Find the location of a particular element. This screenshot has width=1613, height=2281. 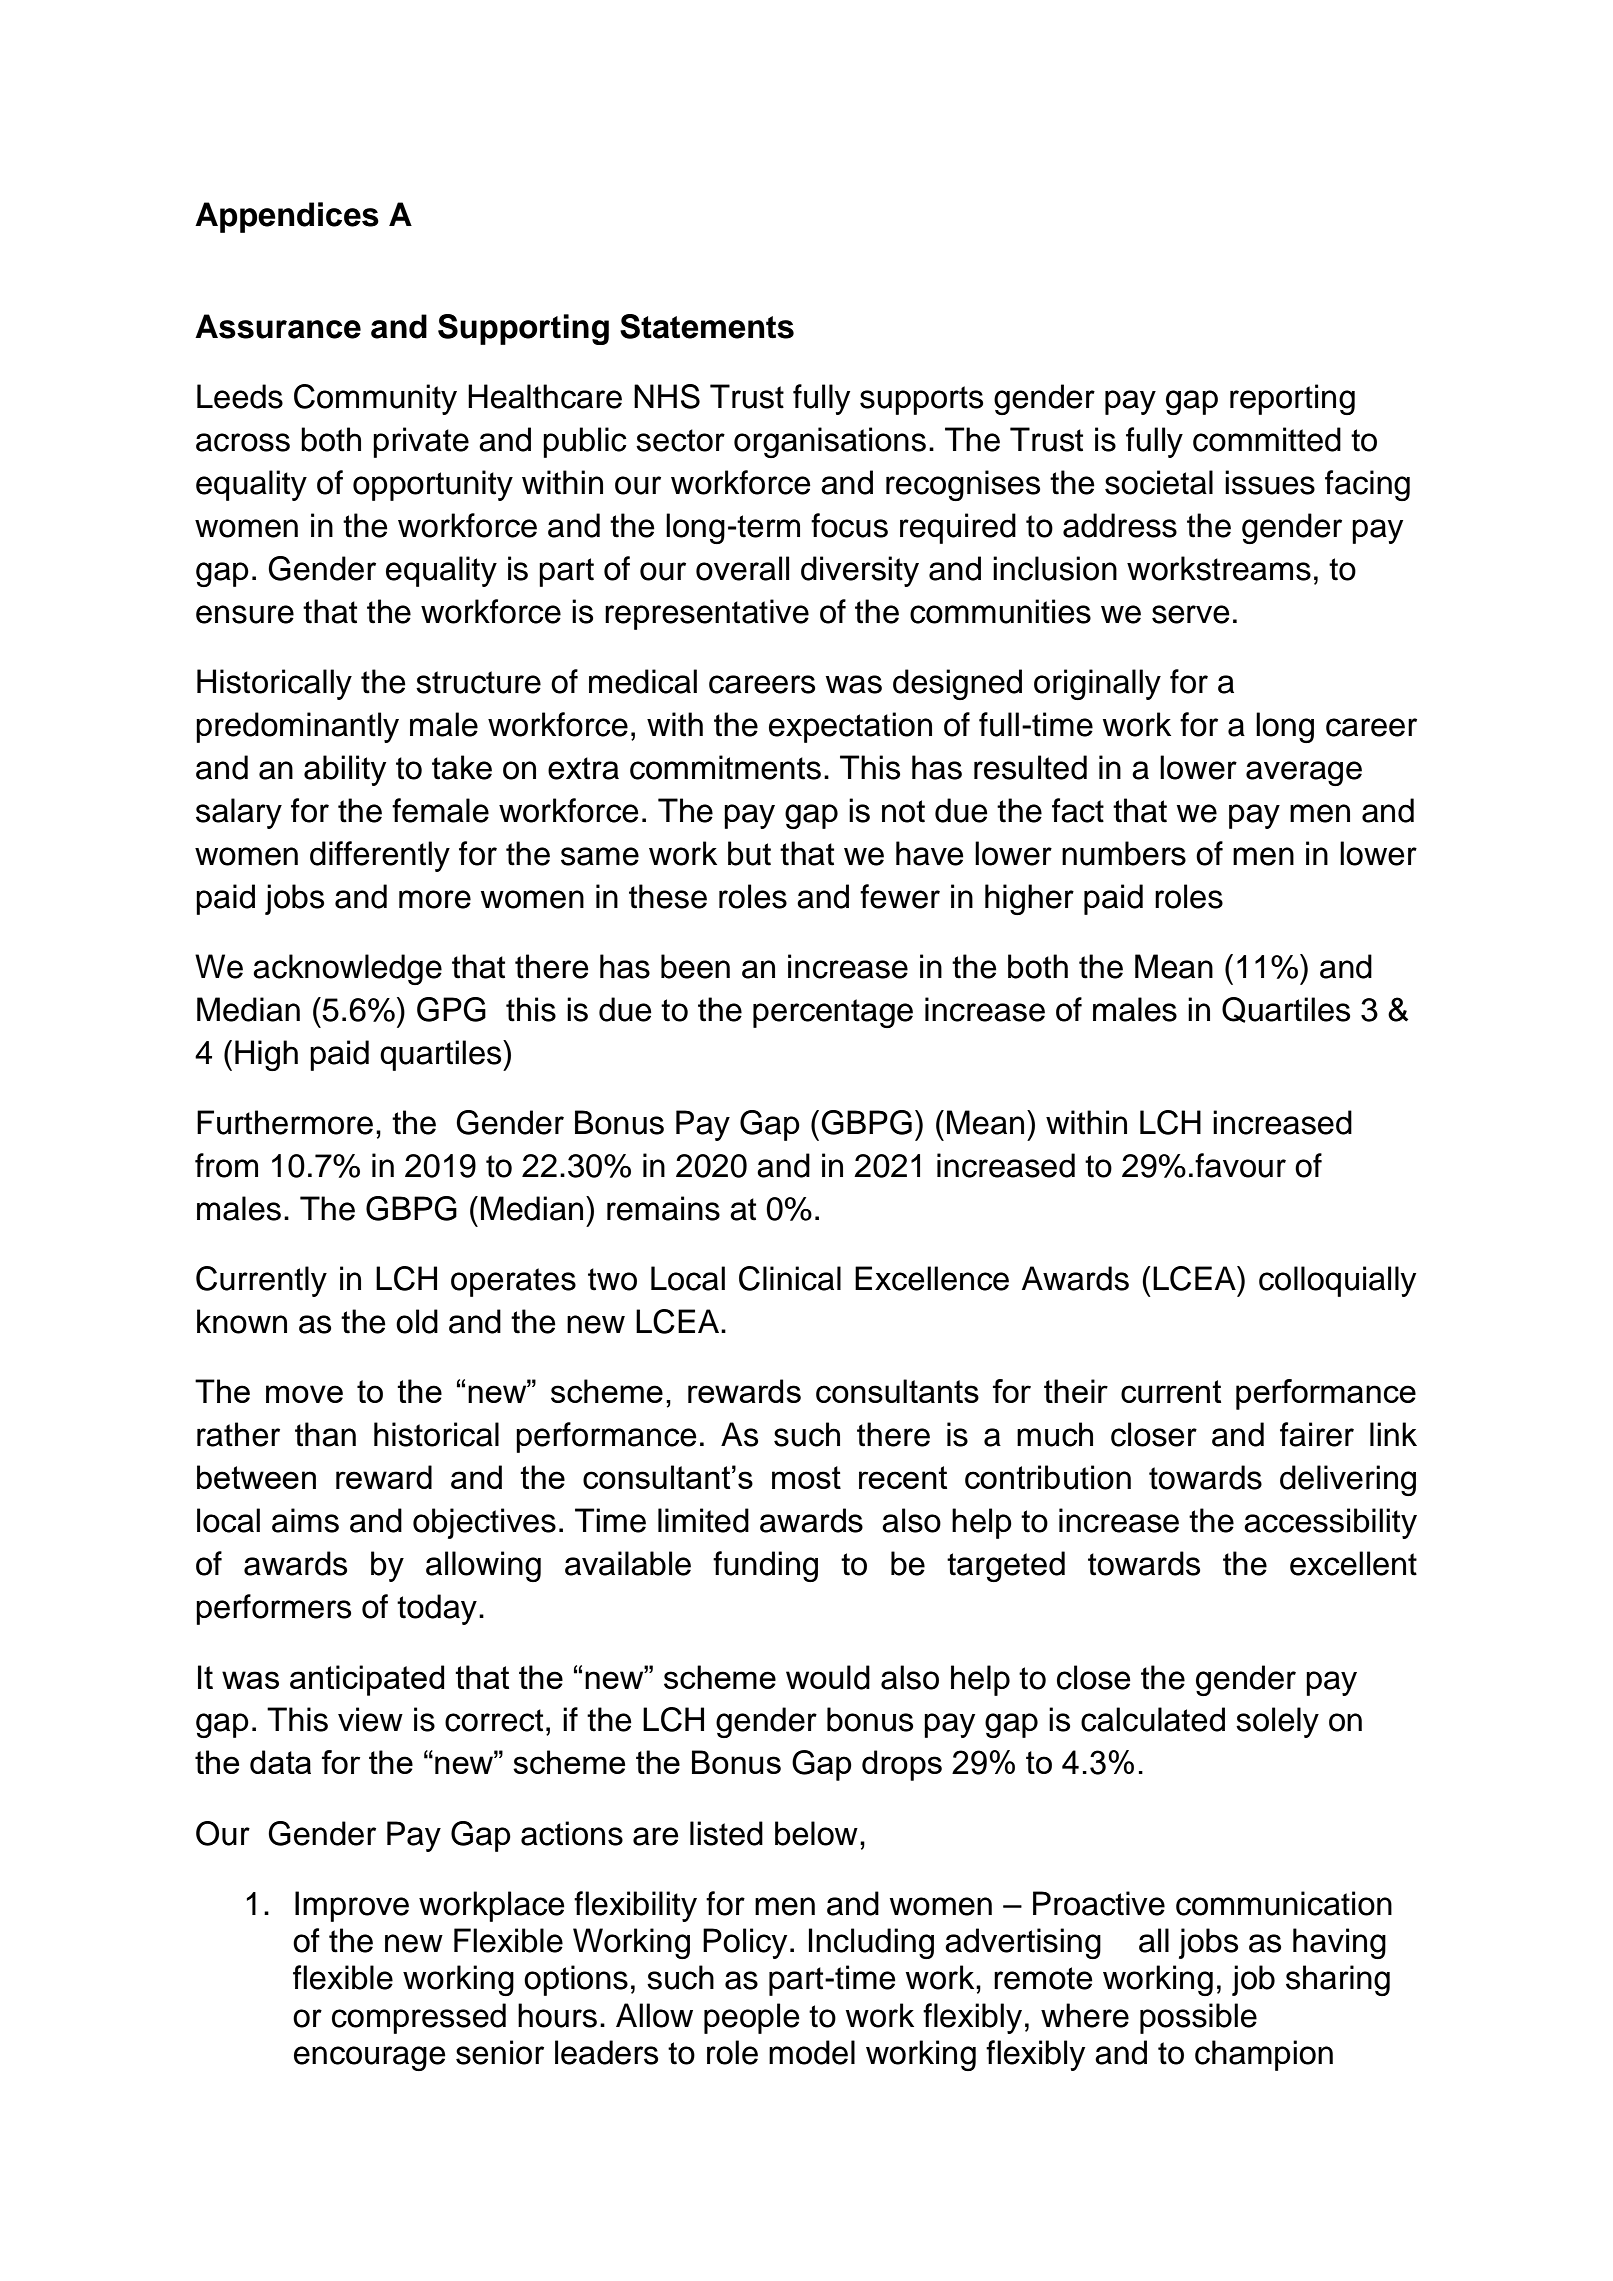

funding is located at coordinates (765, 1566).
